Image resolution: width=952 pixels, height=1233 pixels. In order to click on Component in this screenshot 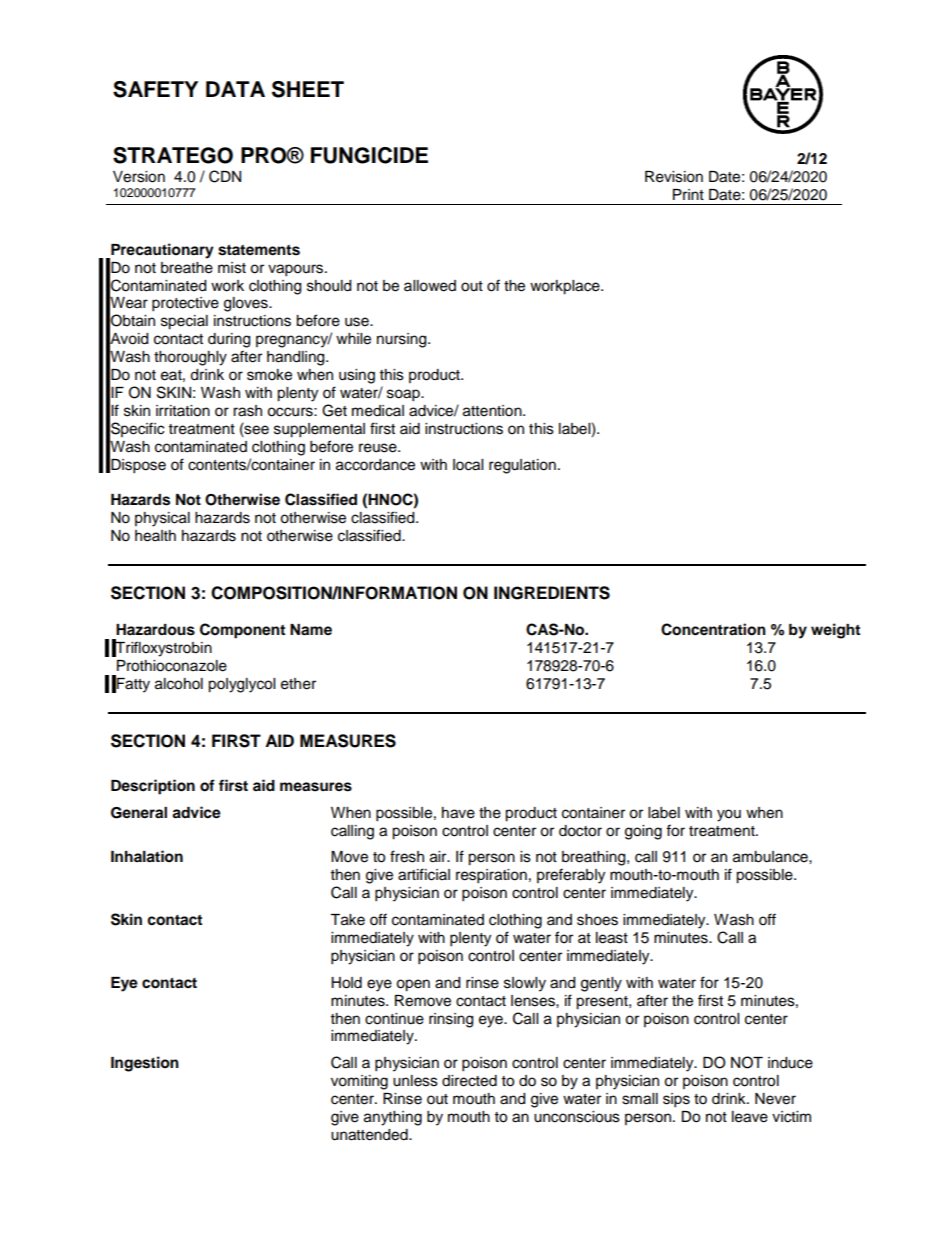, I will do `click(242, 631)`.
